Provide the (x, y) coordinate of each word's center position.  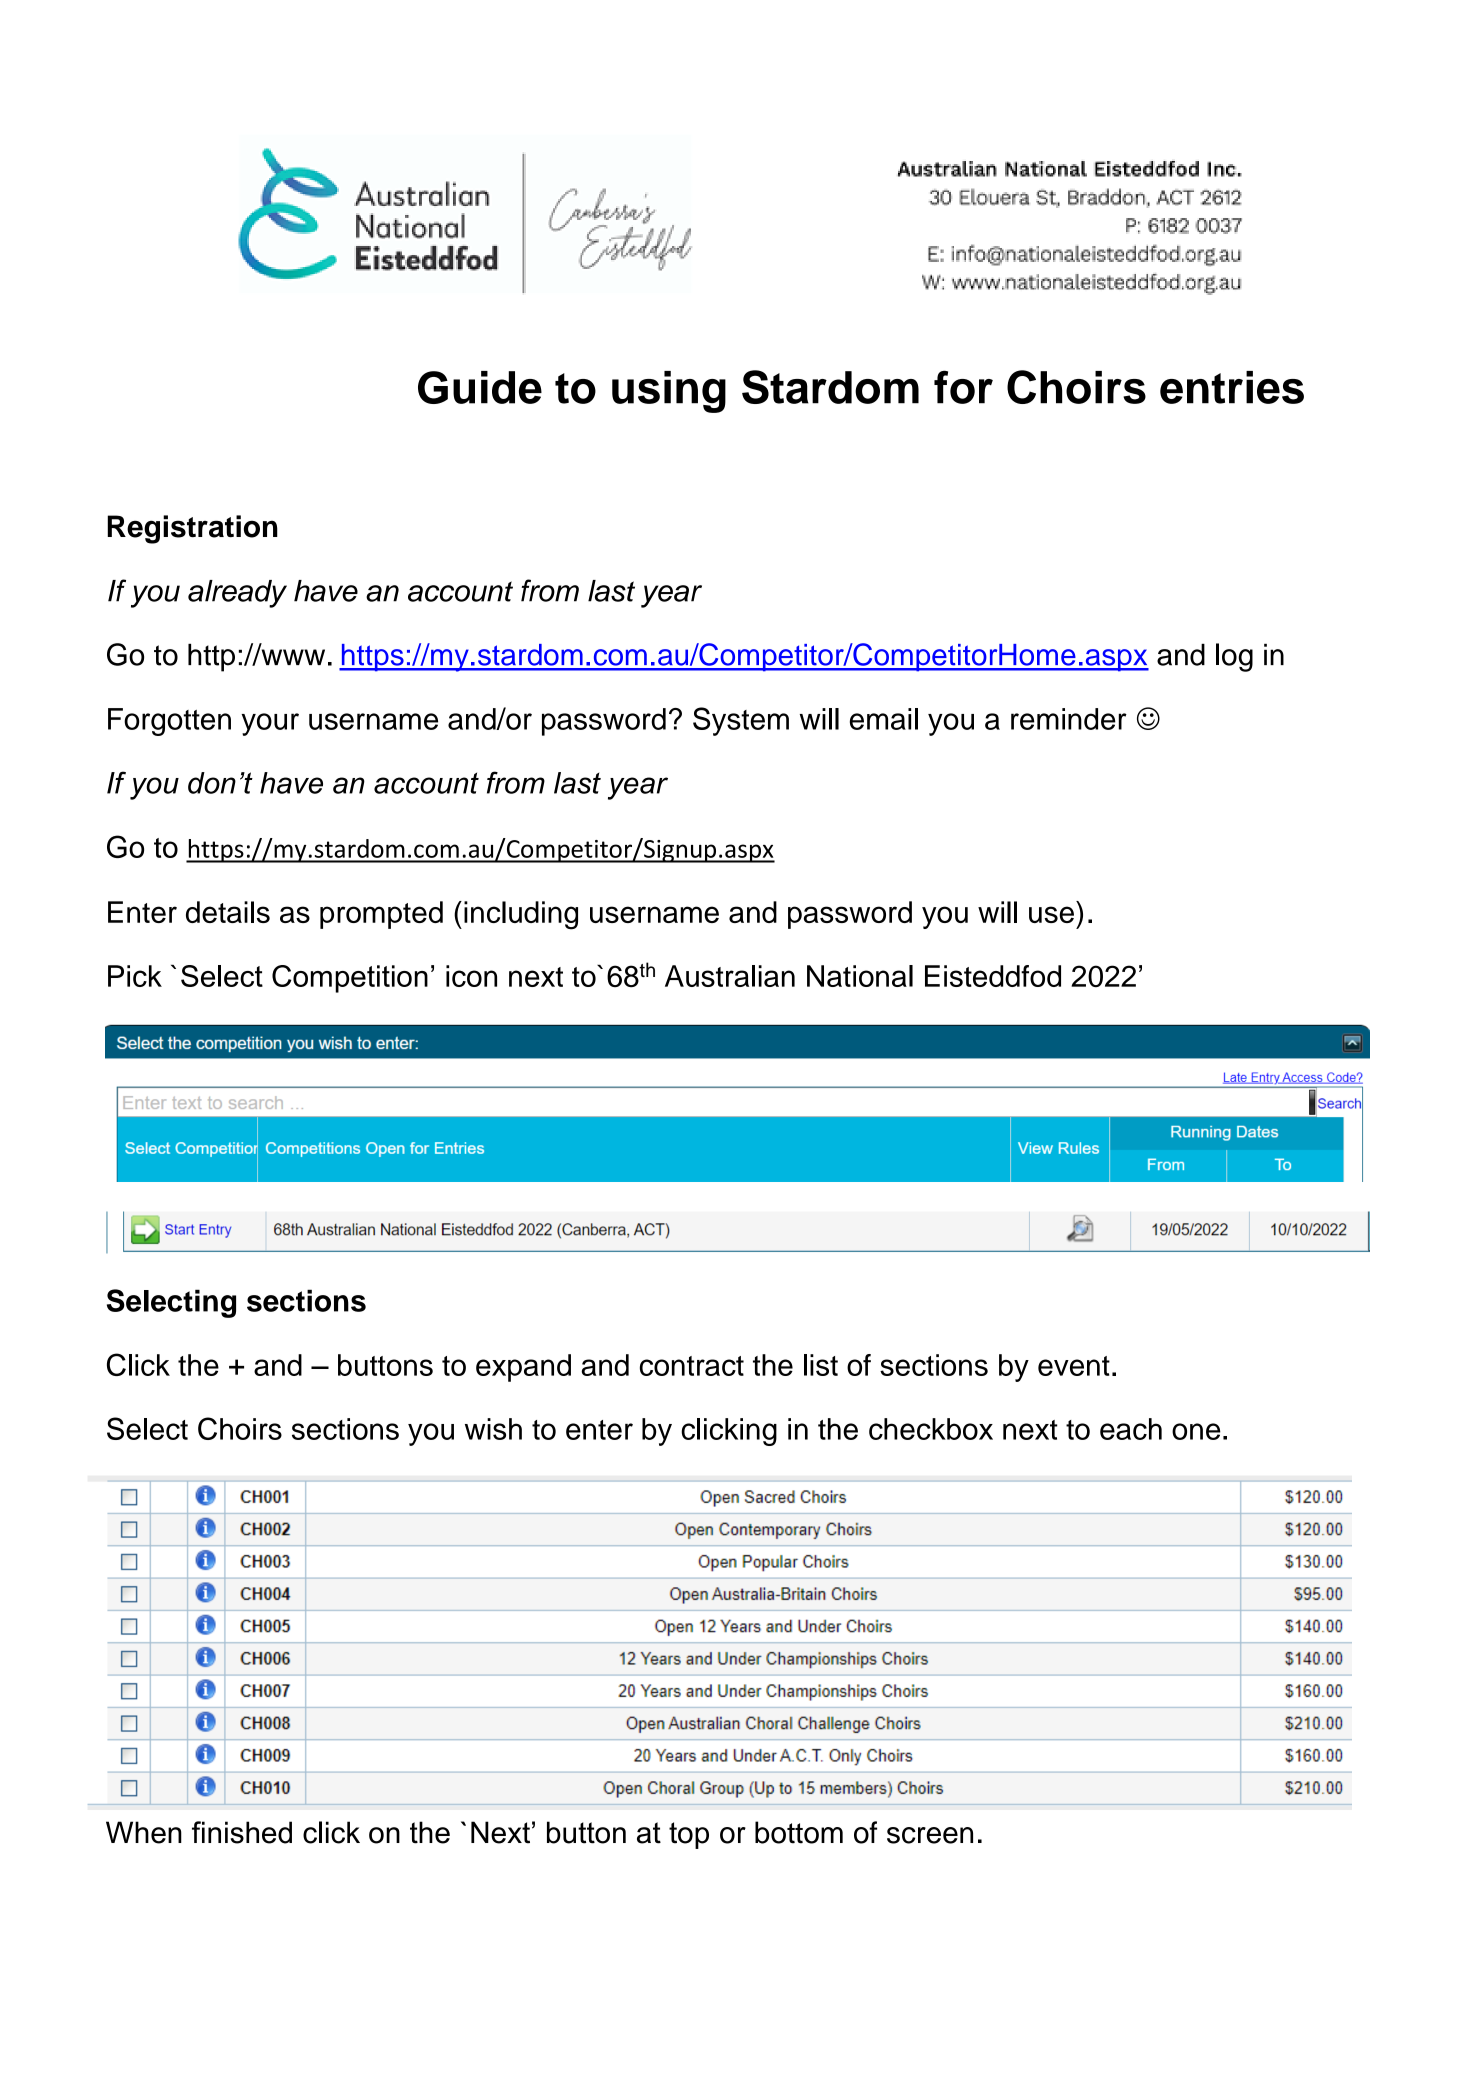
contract (692, 1366)
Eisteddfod (993, 976)
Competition (350, 979)
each (1131, 1429)
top (689, 1835)
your (270, 724)
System (741, 721)
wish (493, 1429)
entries (1232, 387)
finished (242, 1832)
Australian (730, 976)
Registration (192, 529)
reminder (1069, 719)
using (669, 392)
